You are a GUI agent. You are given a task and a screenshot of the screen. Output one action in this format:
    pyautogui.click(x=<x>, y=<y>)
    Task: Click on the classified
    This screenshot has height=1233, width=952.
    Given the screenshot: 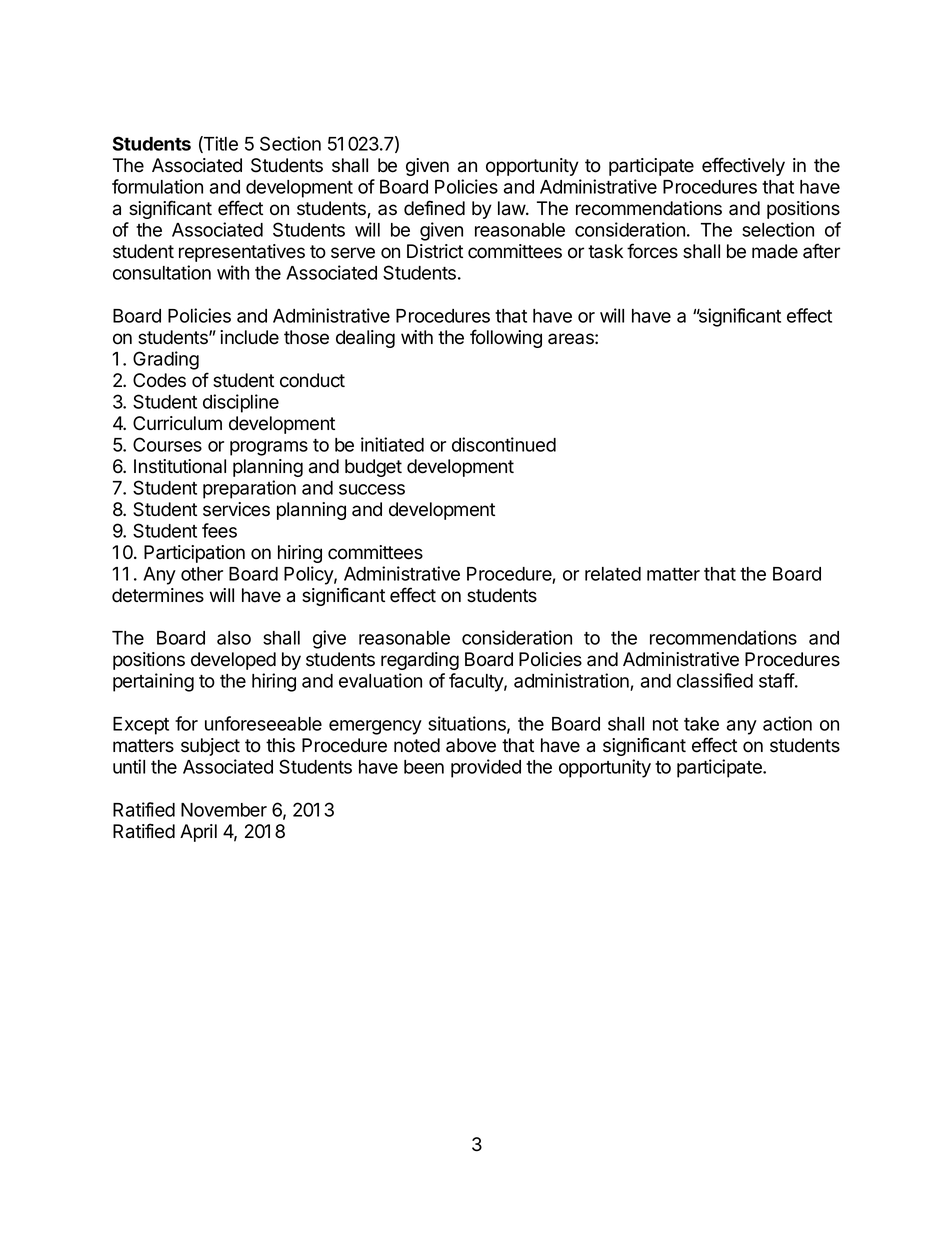 What is the action you would take?
    pyautogui.click(x=715, y=680)
